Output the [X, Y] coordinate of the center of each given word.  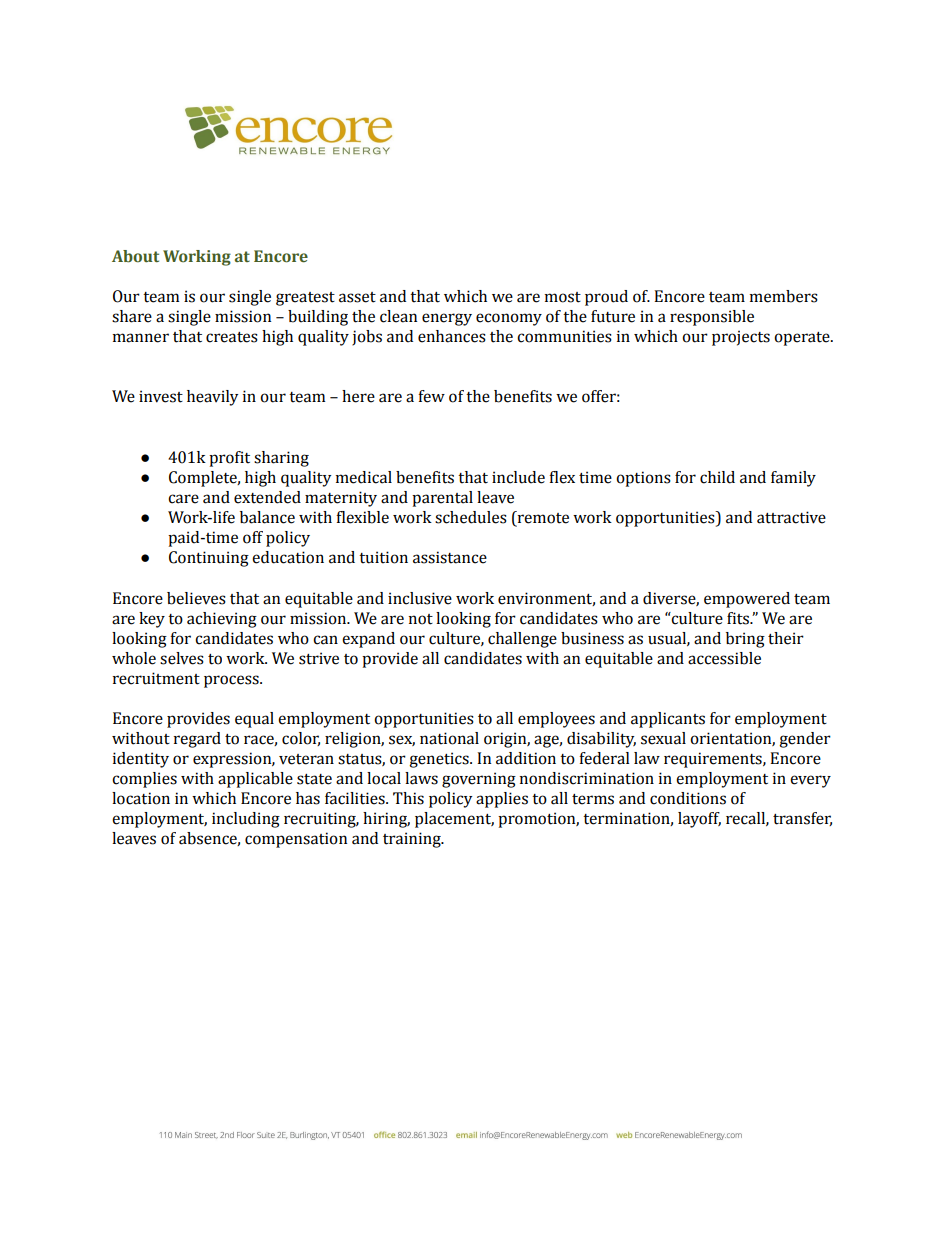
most [563, 297]
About [135, 256]
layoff [699, 820]
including [246, 820]
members [784, 296]
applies [502, 800]
